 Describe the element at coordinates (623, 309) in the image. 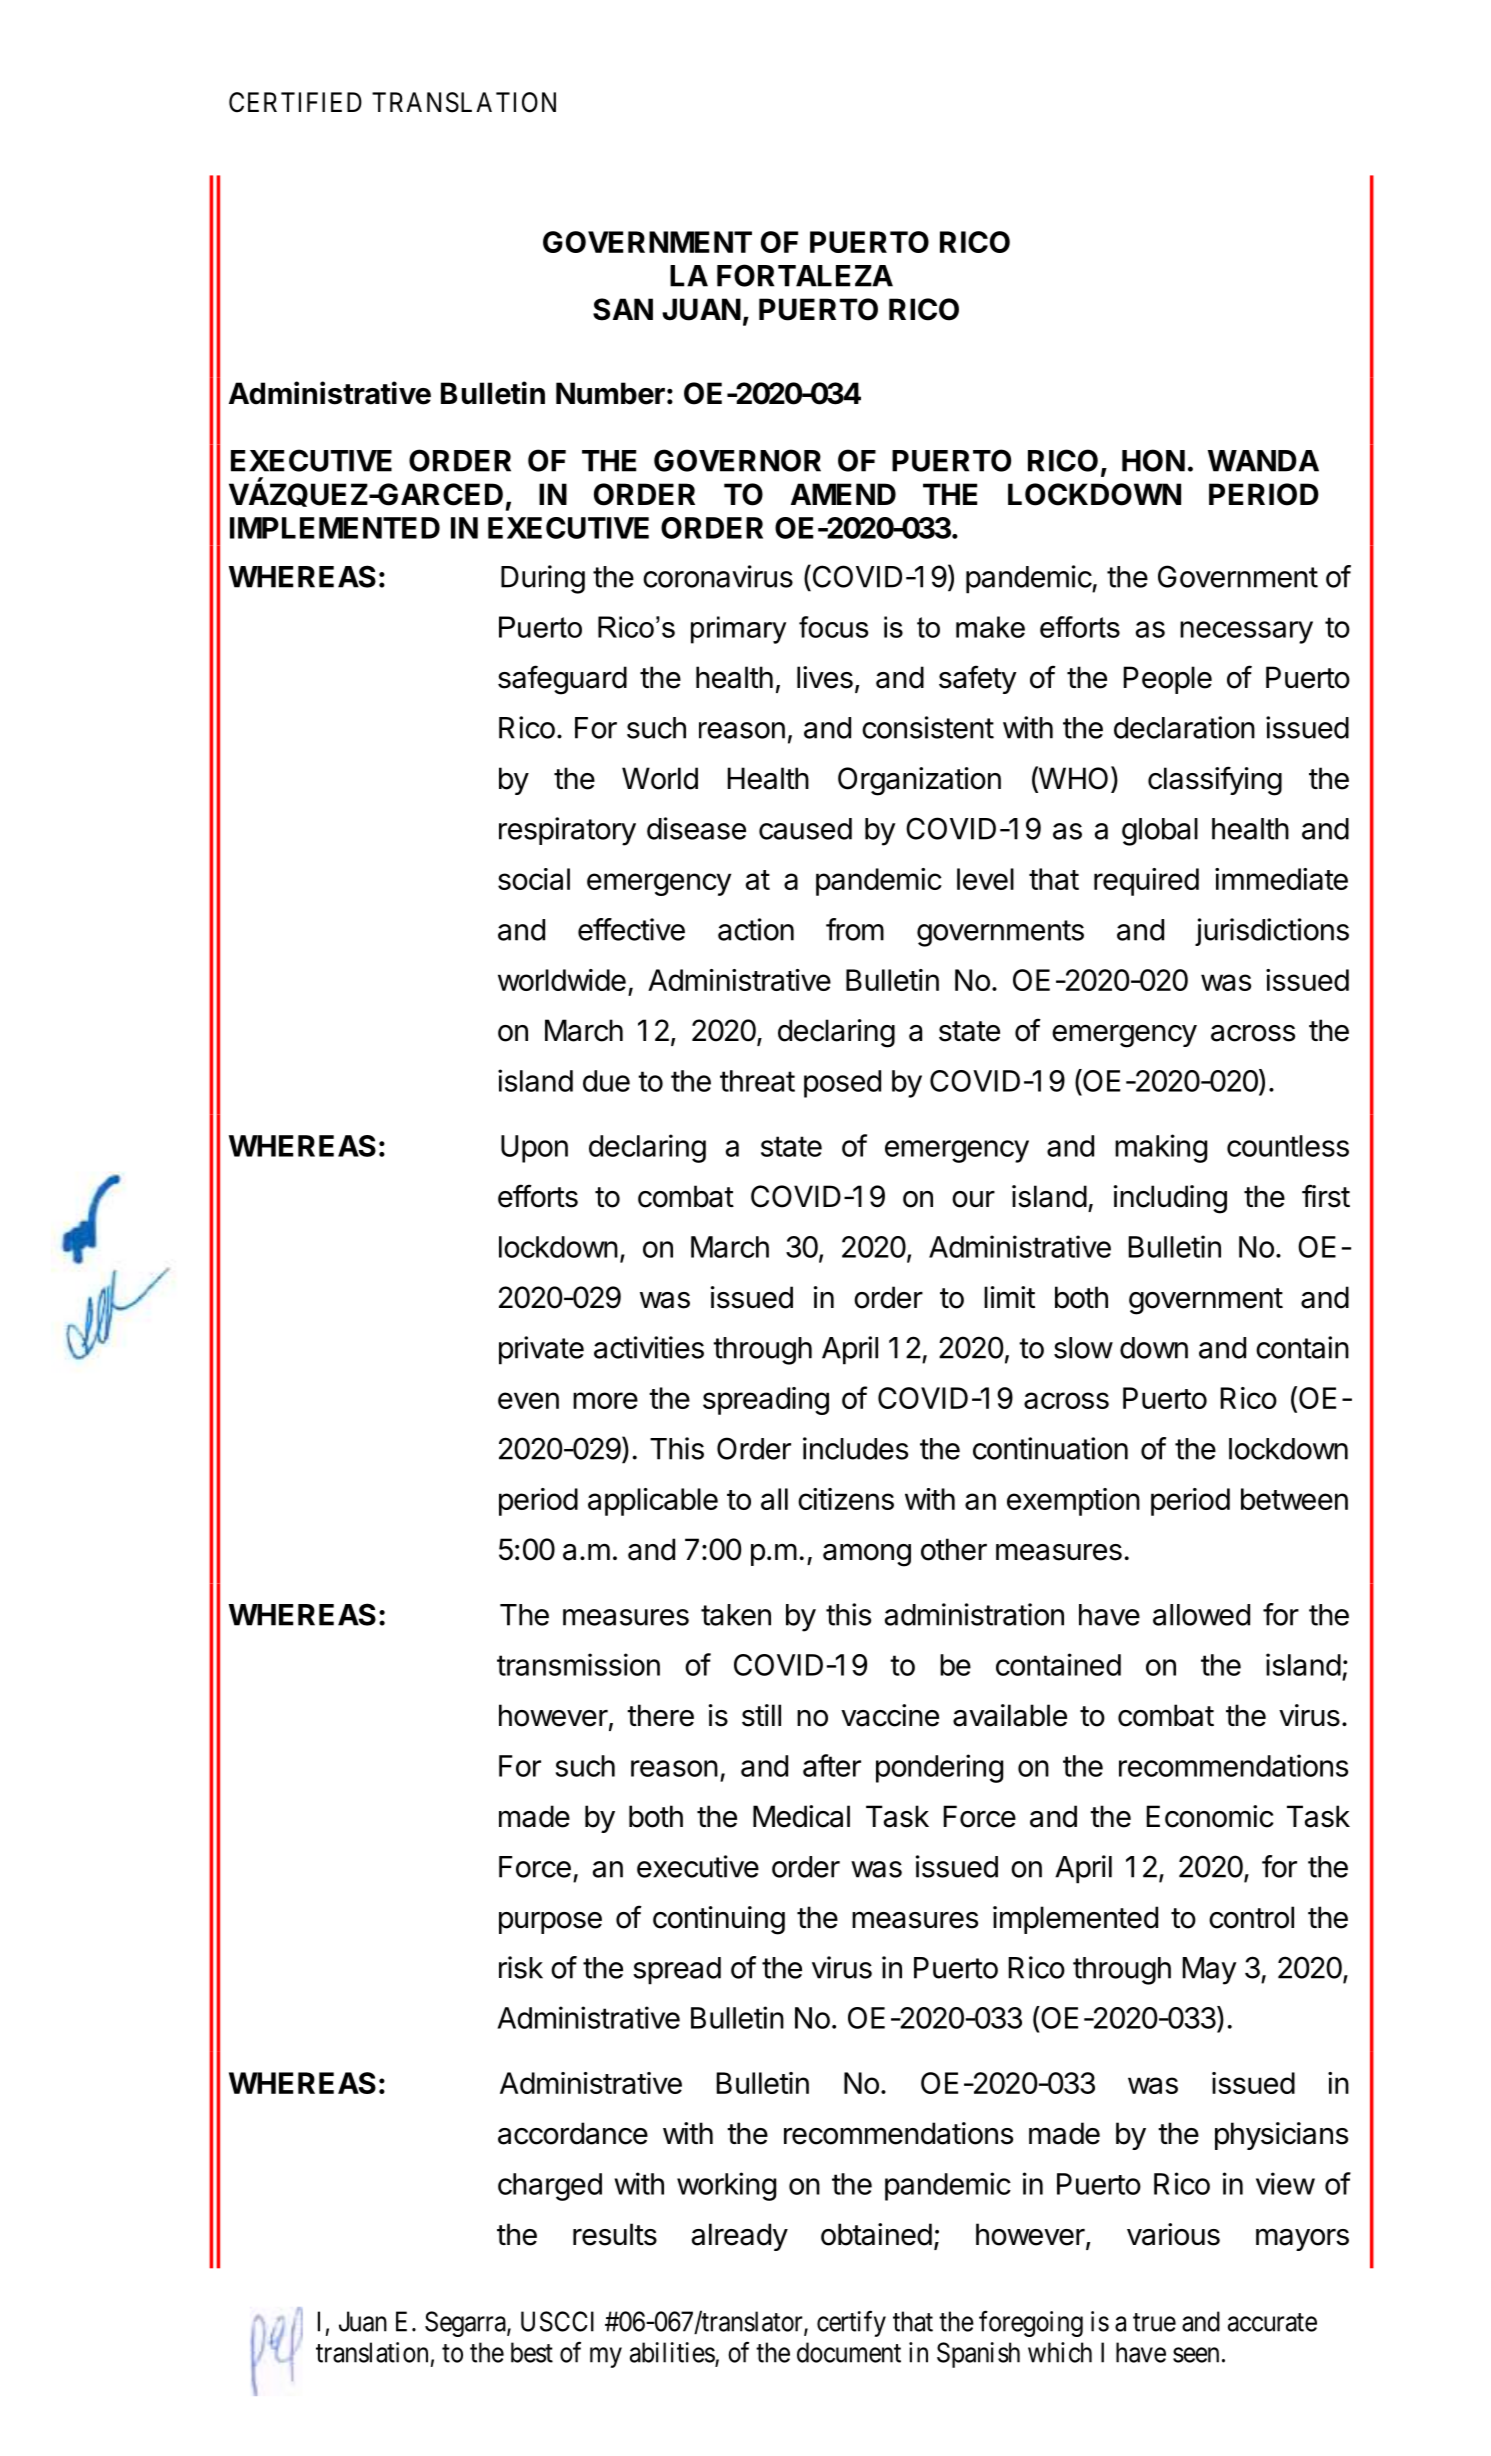

I see `SAN` at that location.
